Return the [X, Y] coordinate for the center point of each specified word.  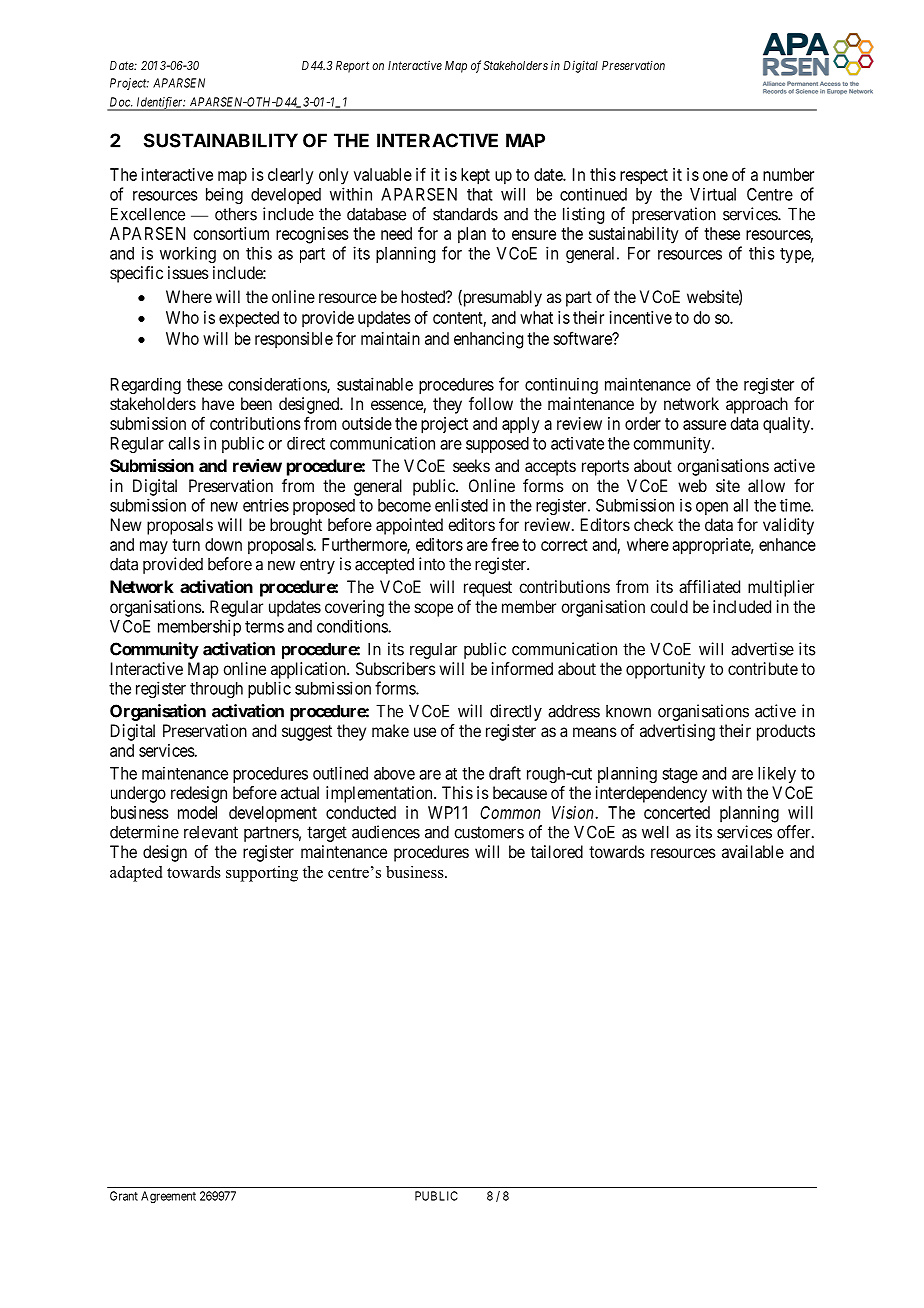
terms [264, 627]
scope [434, 610]
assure [704, 425]
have [218, 403]
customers [489, 832]
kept [475, 176]
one [715, 176]
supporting [262, 874]
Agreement [168, 1197]
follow [491, 403]
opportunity [665, 670]
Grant [124, 1196]
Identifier [160, 104]
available [753, 851]
